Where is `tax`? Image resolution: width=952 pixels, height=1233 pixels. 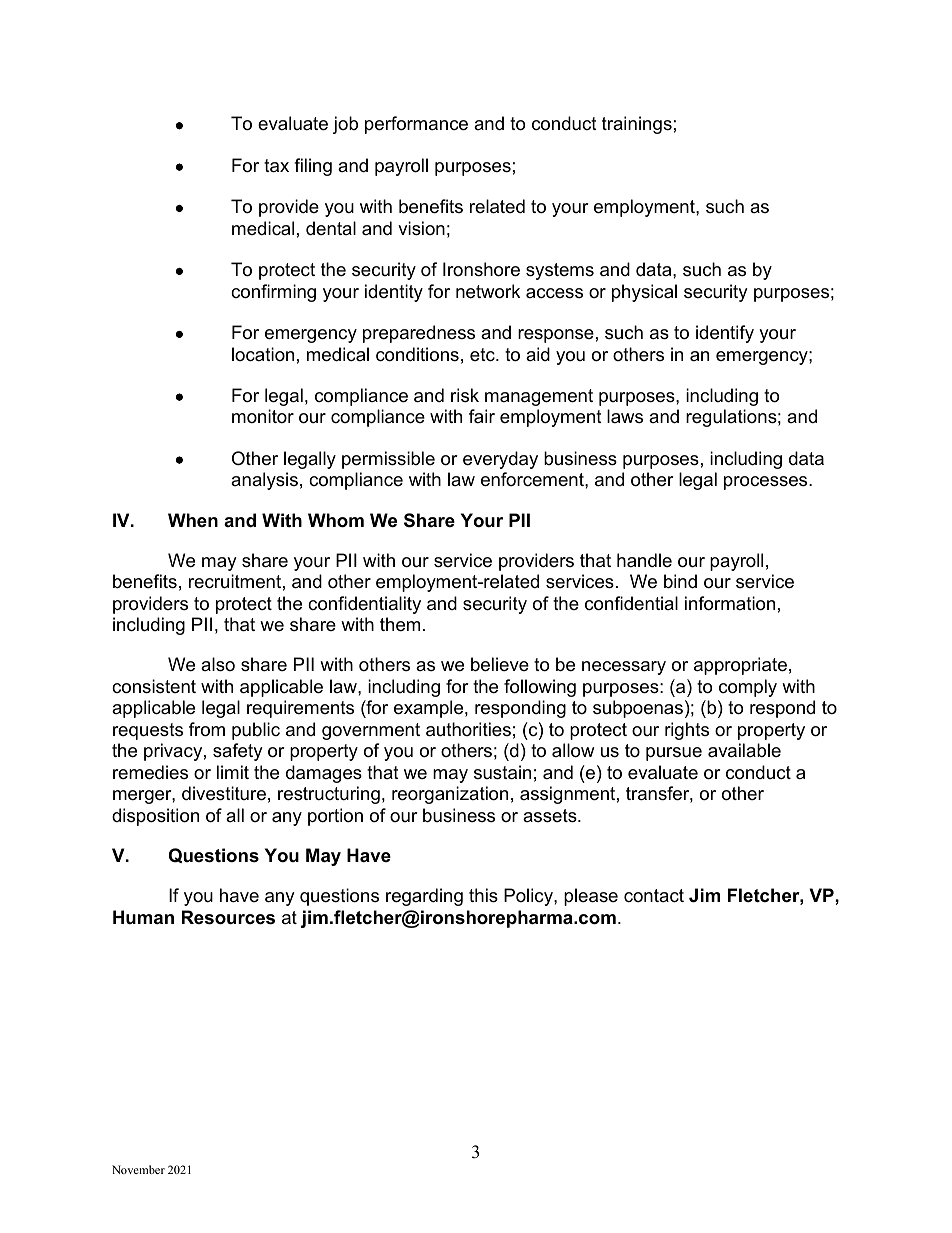 tax is located at coordinates (276, 166).
